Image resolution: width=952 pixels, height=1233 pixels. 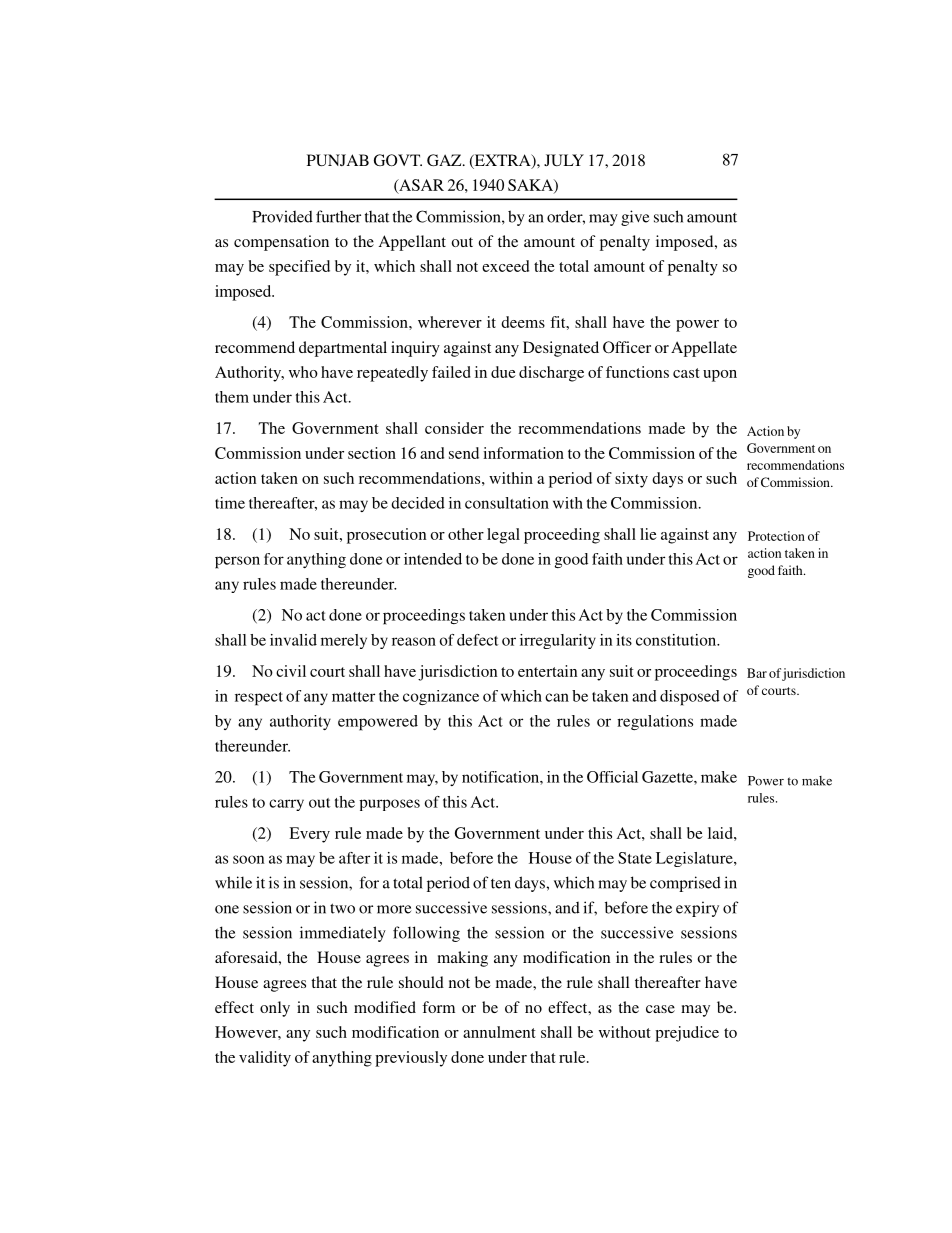 What do you see at coordinates (635, 218) in the page?
I see `give` at bounding box center [635, 218].
